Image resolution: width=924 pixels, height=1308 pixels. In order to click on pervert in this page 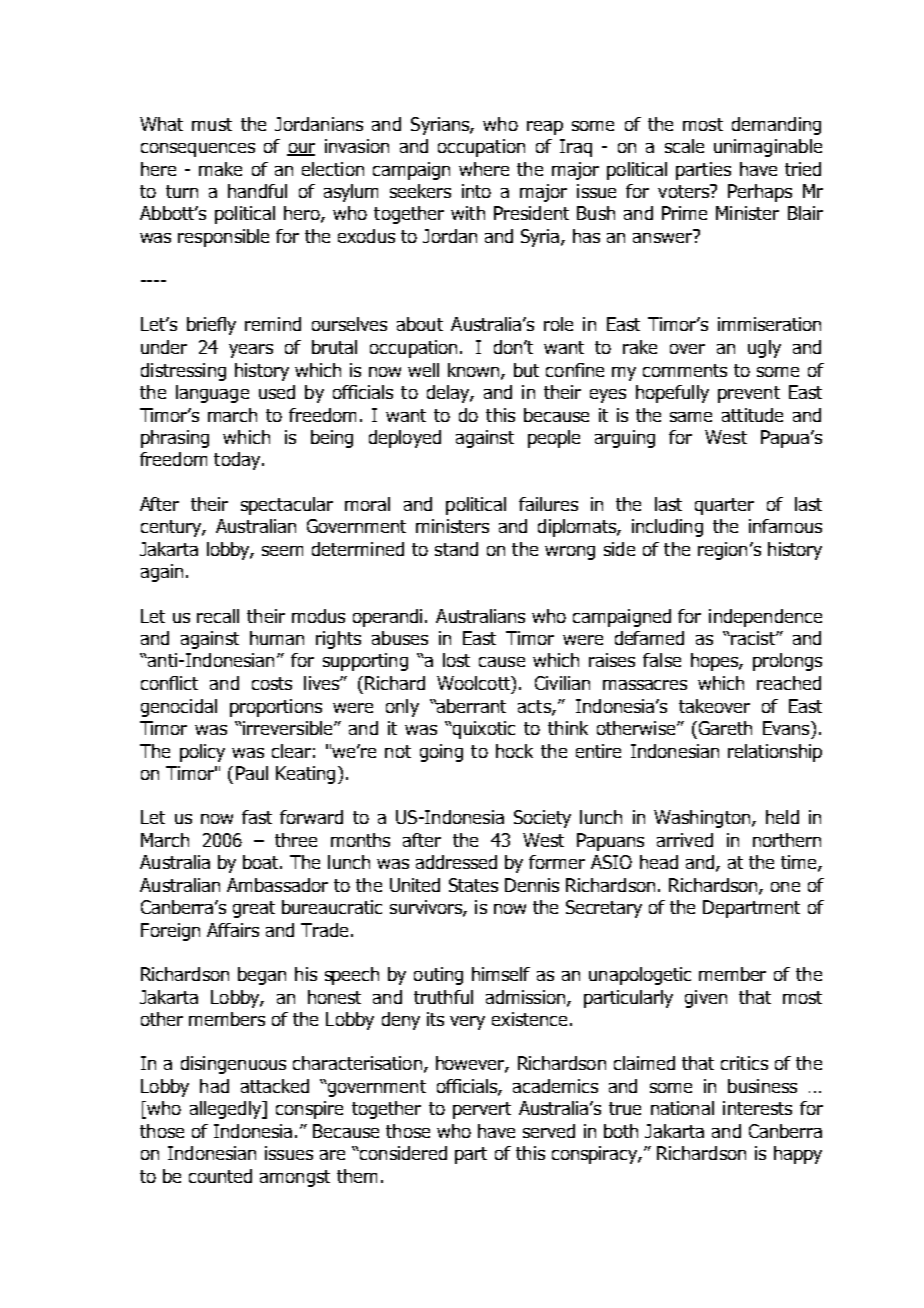, I will do `click(482, 1110)`.
